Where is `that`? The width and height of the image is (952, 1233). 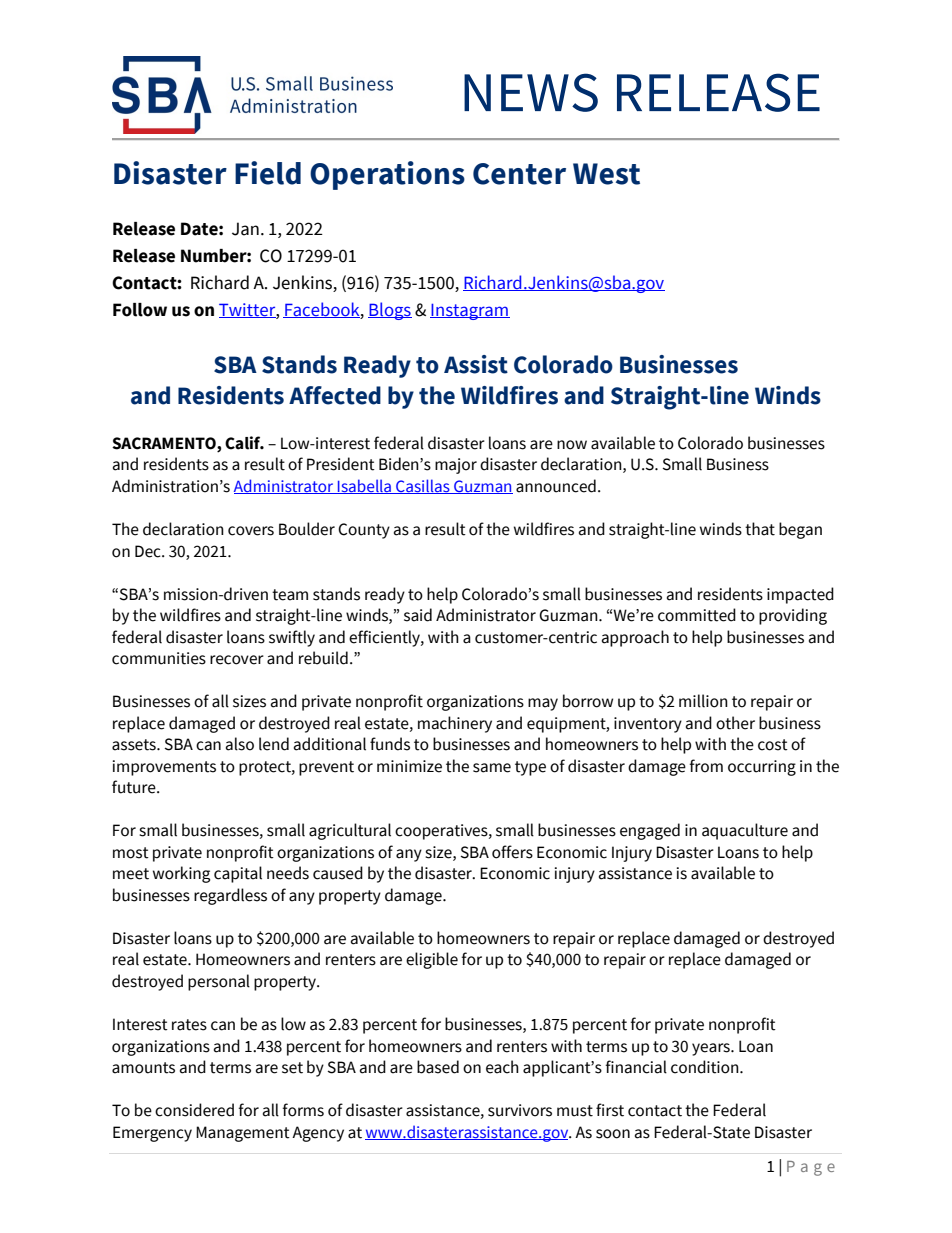 that is located at coordinates (760, 529).
